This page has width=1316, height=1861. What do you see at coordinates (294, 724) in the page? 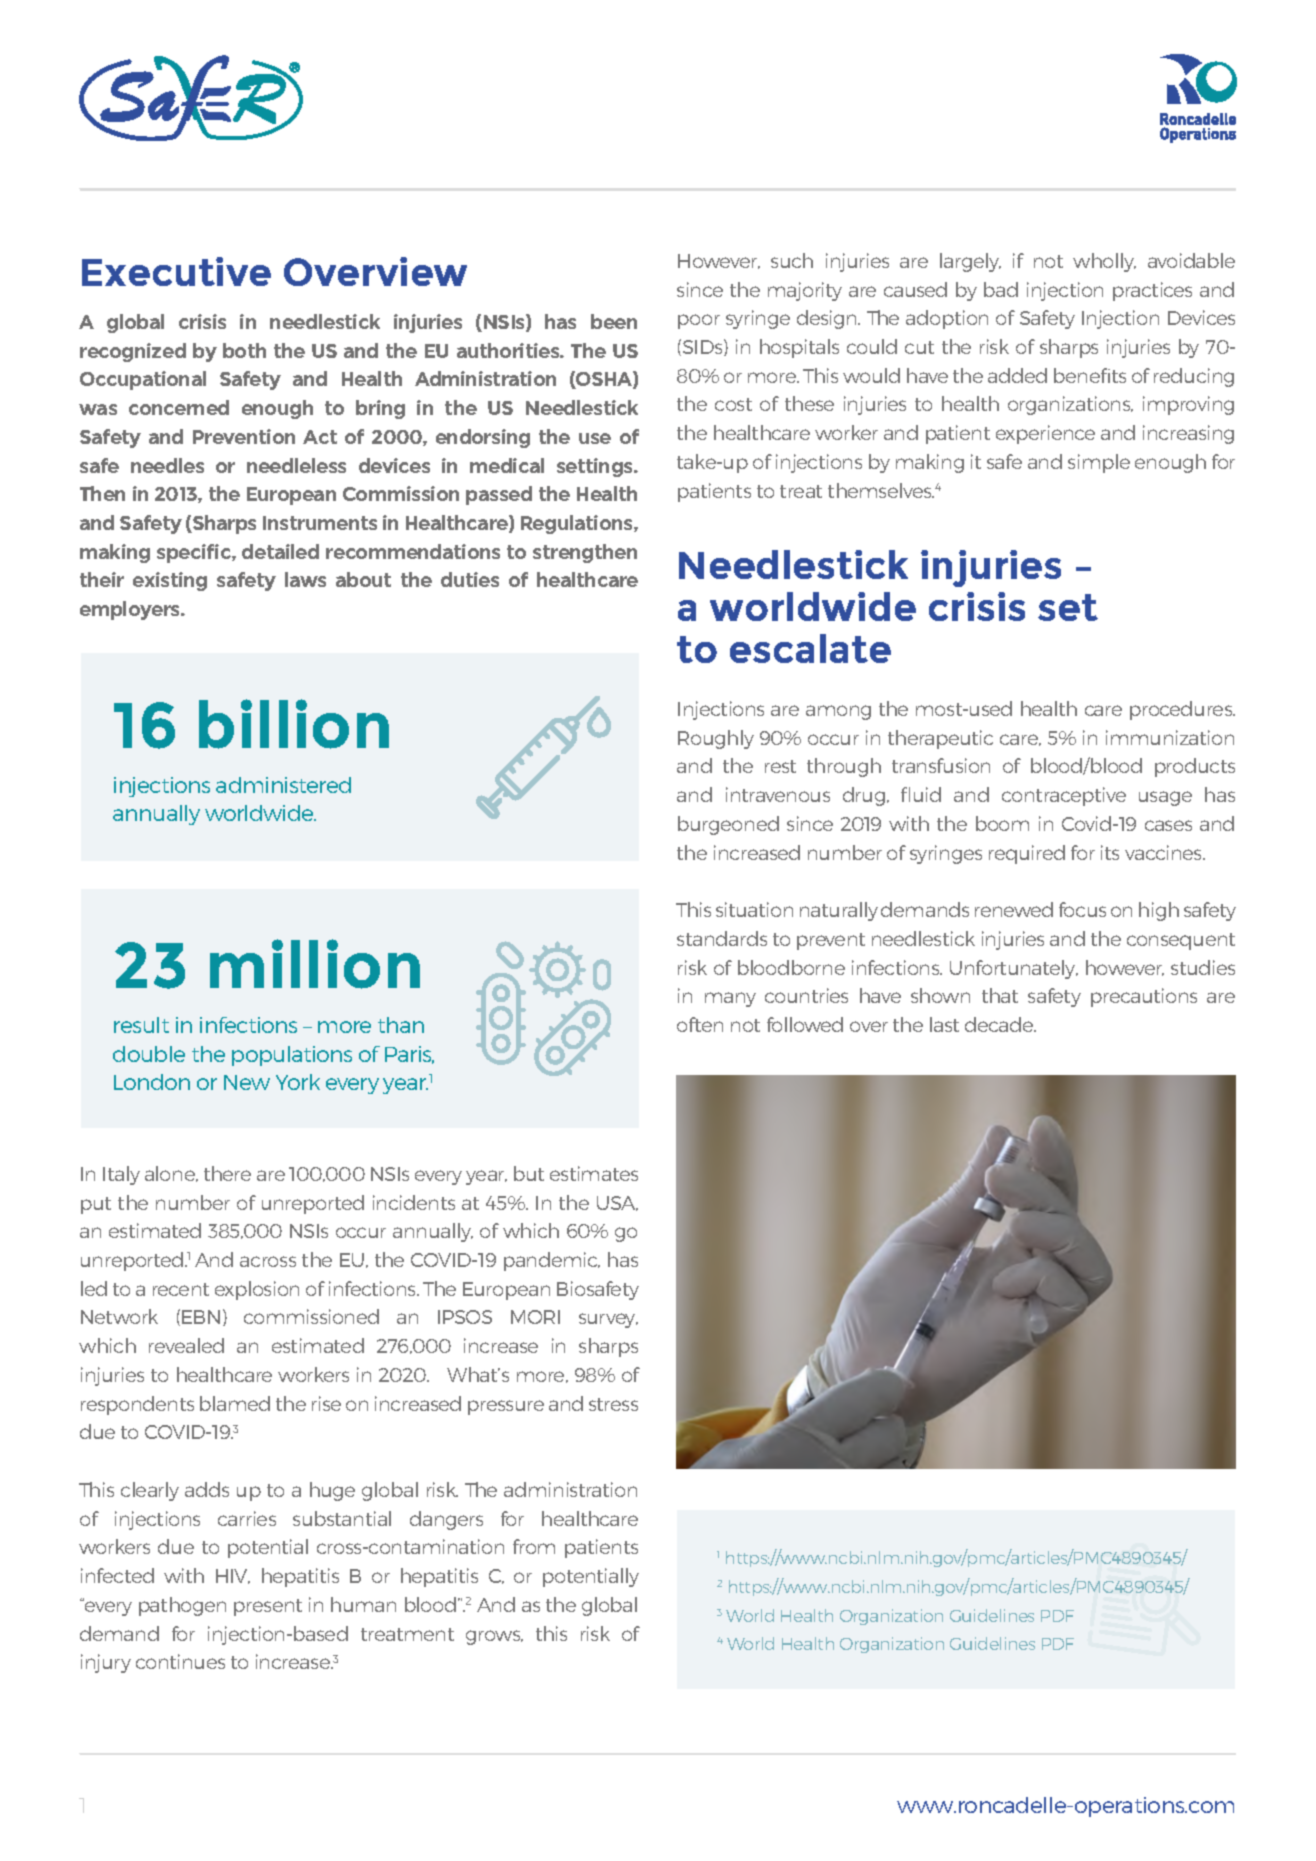
I see `billion` at bounding box center [294, 724].
